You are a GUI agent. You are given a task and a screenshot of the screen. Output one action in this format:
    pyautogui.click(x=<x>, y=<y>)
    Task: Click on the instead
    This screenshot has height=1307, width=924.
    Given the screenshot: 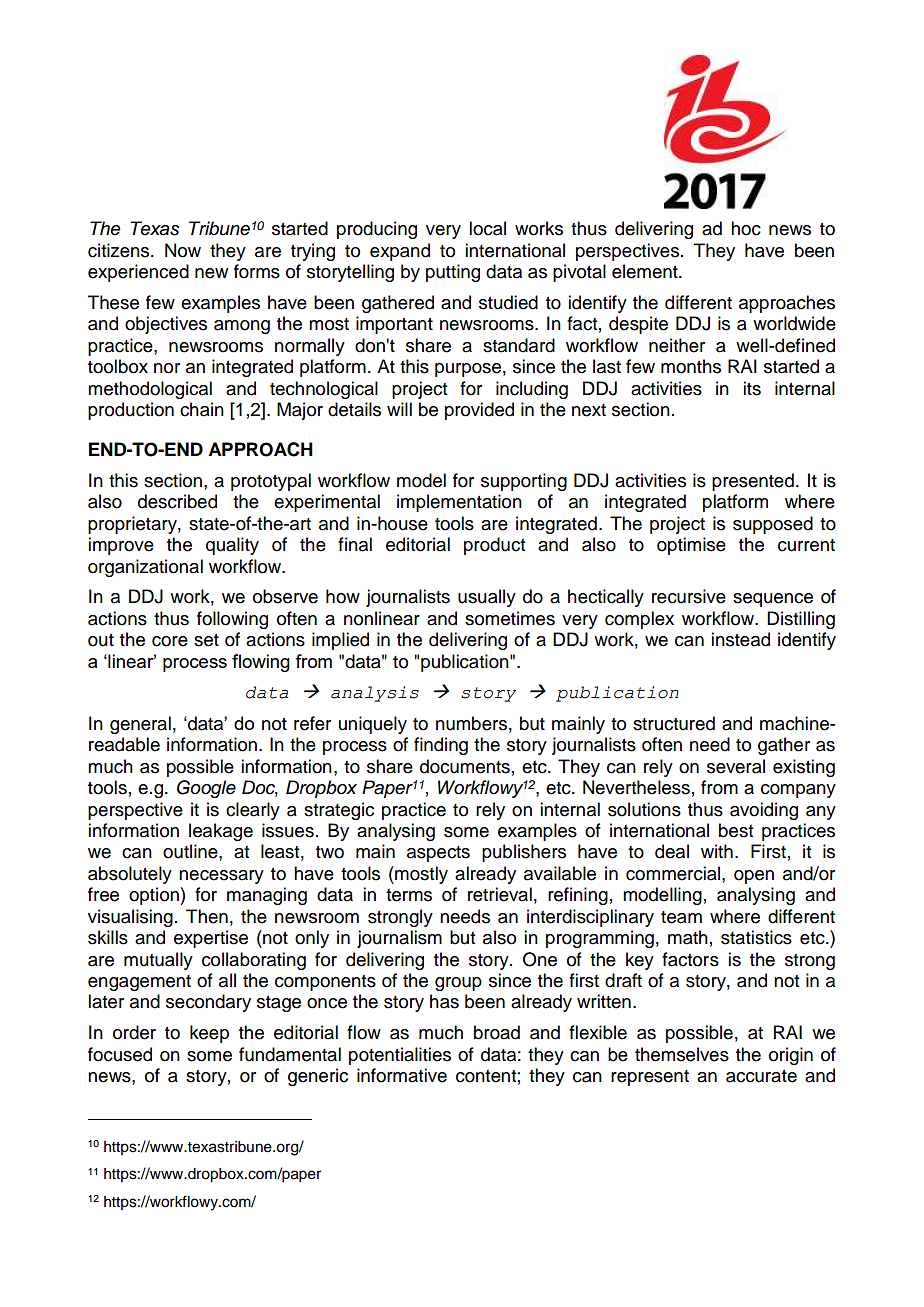 What is the action you would take?
    pyautogui.click(x=740, y=639)
